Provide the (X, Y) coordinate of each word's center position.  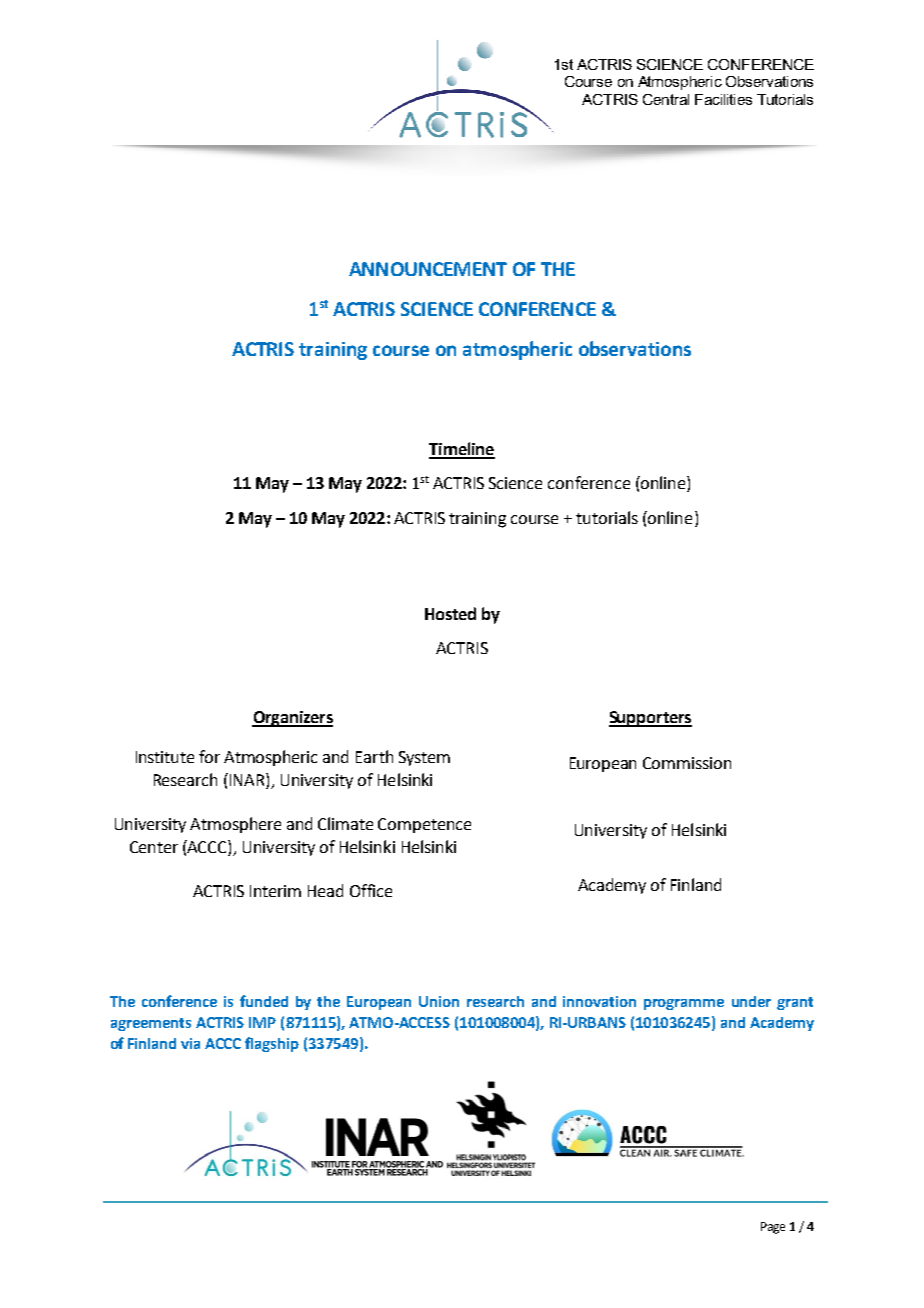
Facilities (723, 99)
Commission (687, 763)
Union (439, 1001)
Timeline (462, 450)
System (424, 758)
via (190, 1043)
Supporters (650, 719)
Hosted (450, 613)
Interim (275, 891)
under (751, 1001)
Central (666, 99)
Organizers (292, 719)
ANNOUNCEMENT (428, 269)
